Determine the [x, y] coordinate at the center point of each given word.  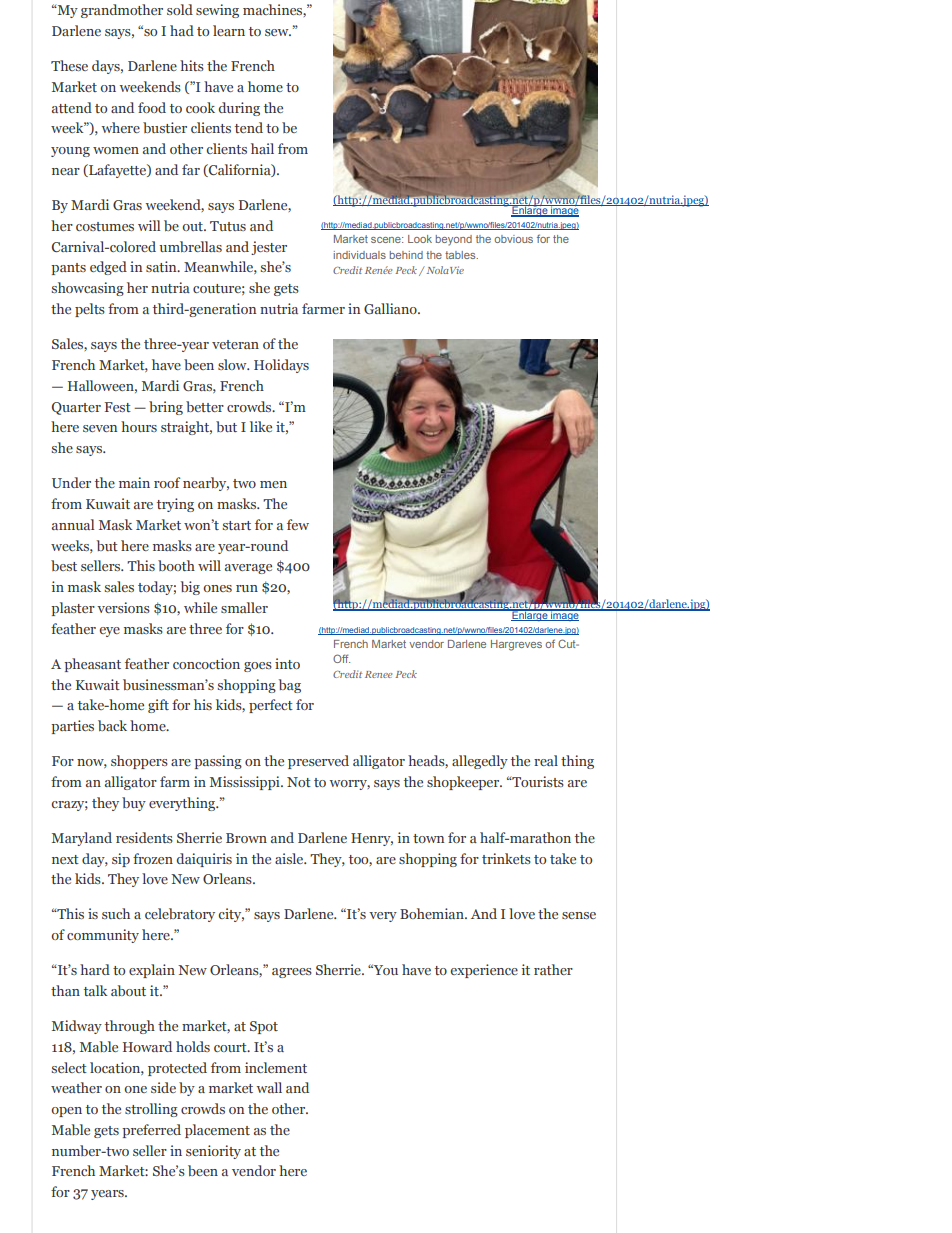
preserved [318, 762]
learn [229, 30]
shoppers [139, 762]
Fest [118, 407]
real [546, 760]
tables [461, 255]
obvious [514, 239]
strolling [151, 1110]
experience [484, 971]
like [261, 426]
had [182, 30]
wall [269, 1087]
